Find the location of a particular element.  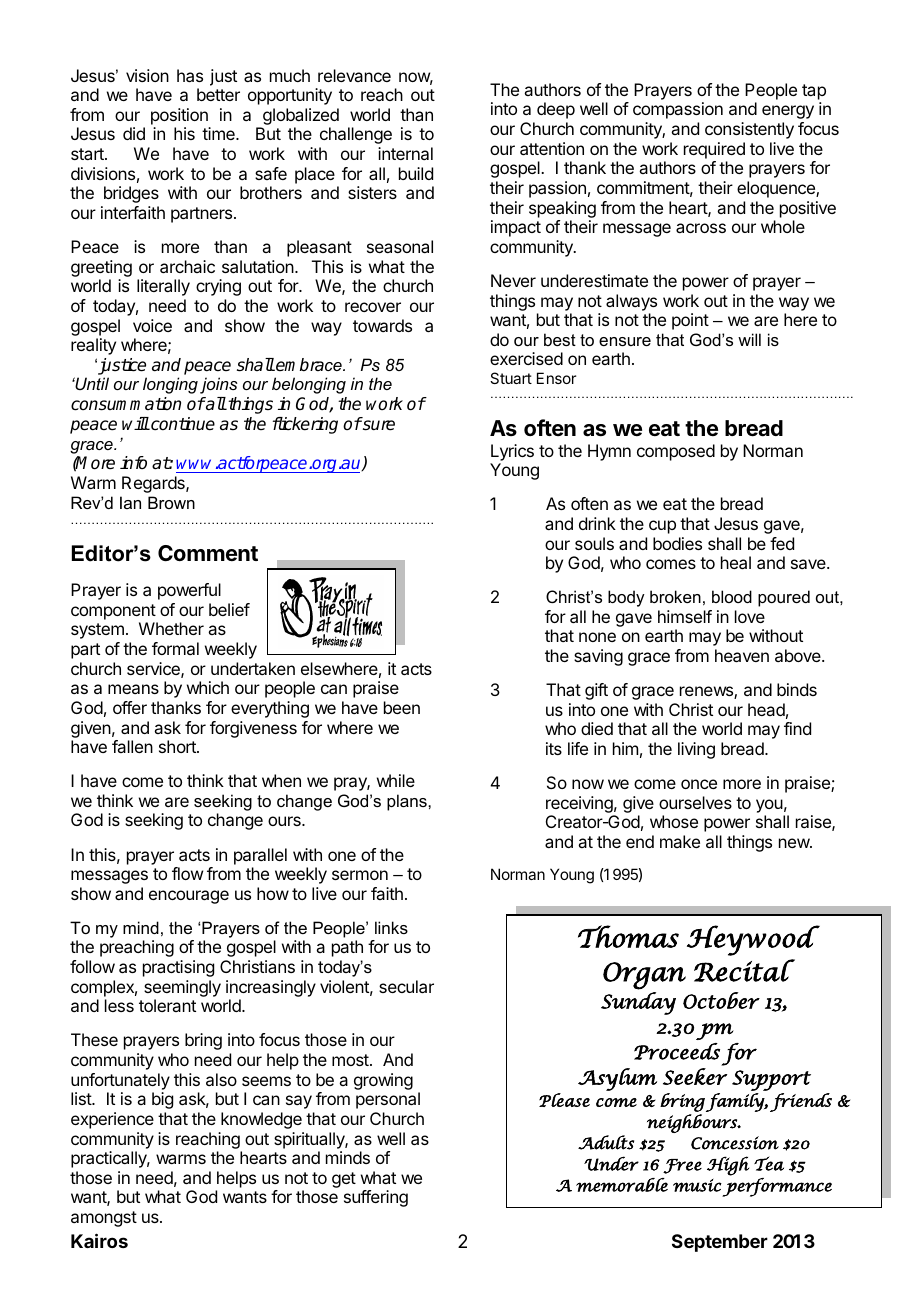

consistently is located at coordinates (749, 130).
